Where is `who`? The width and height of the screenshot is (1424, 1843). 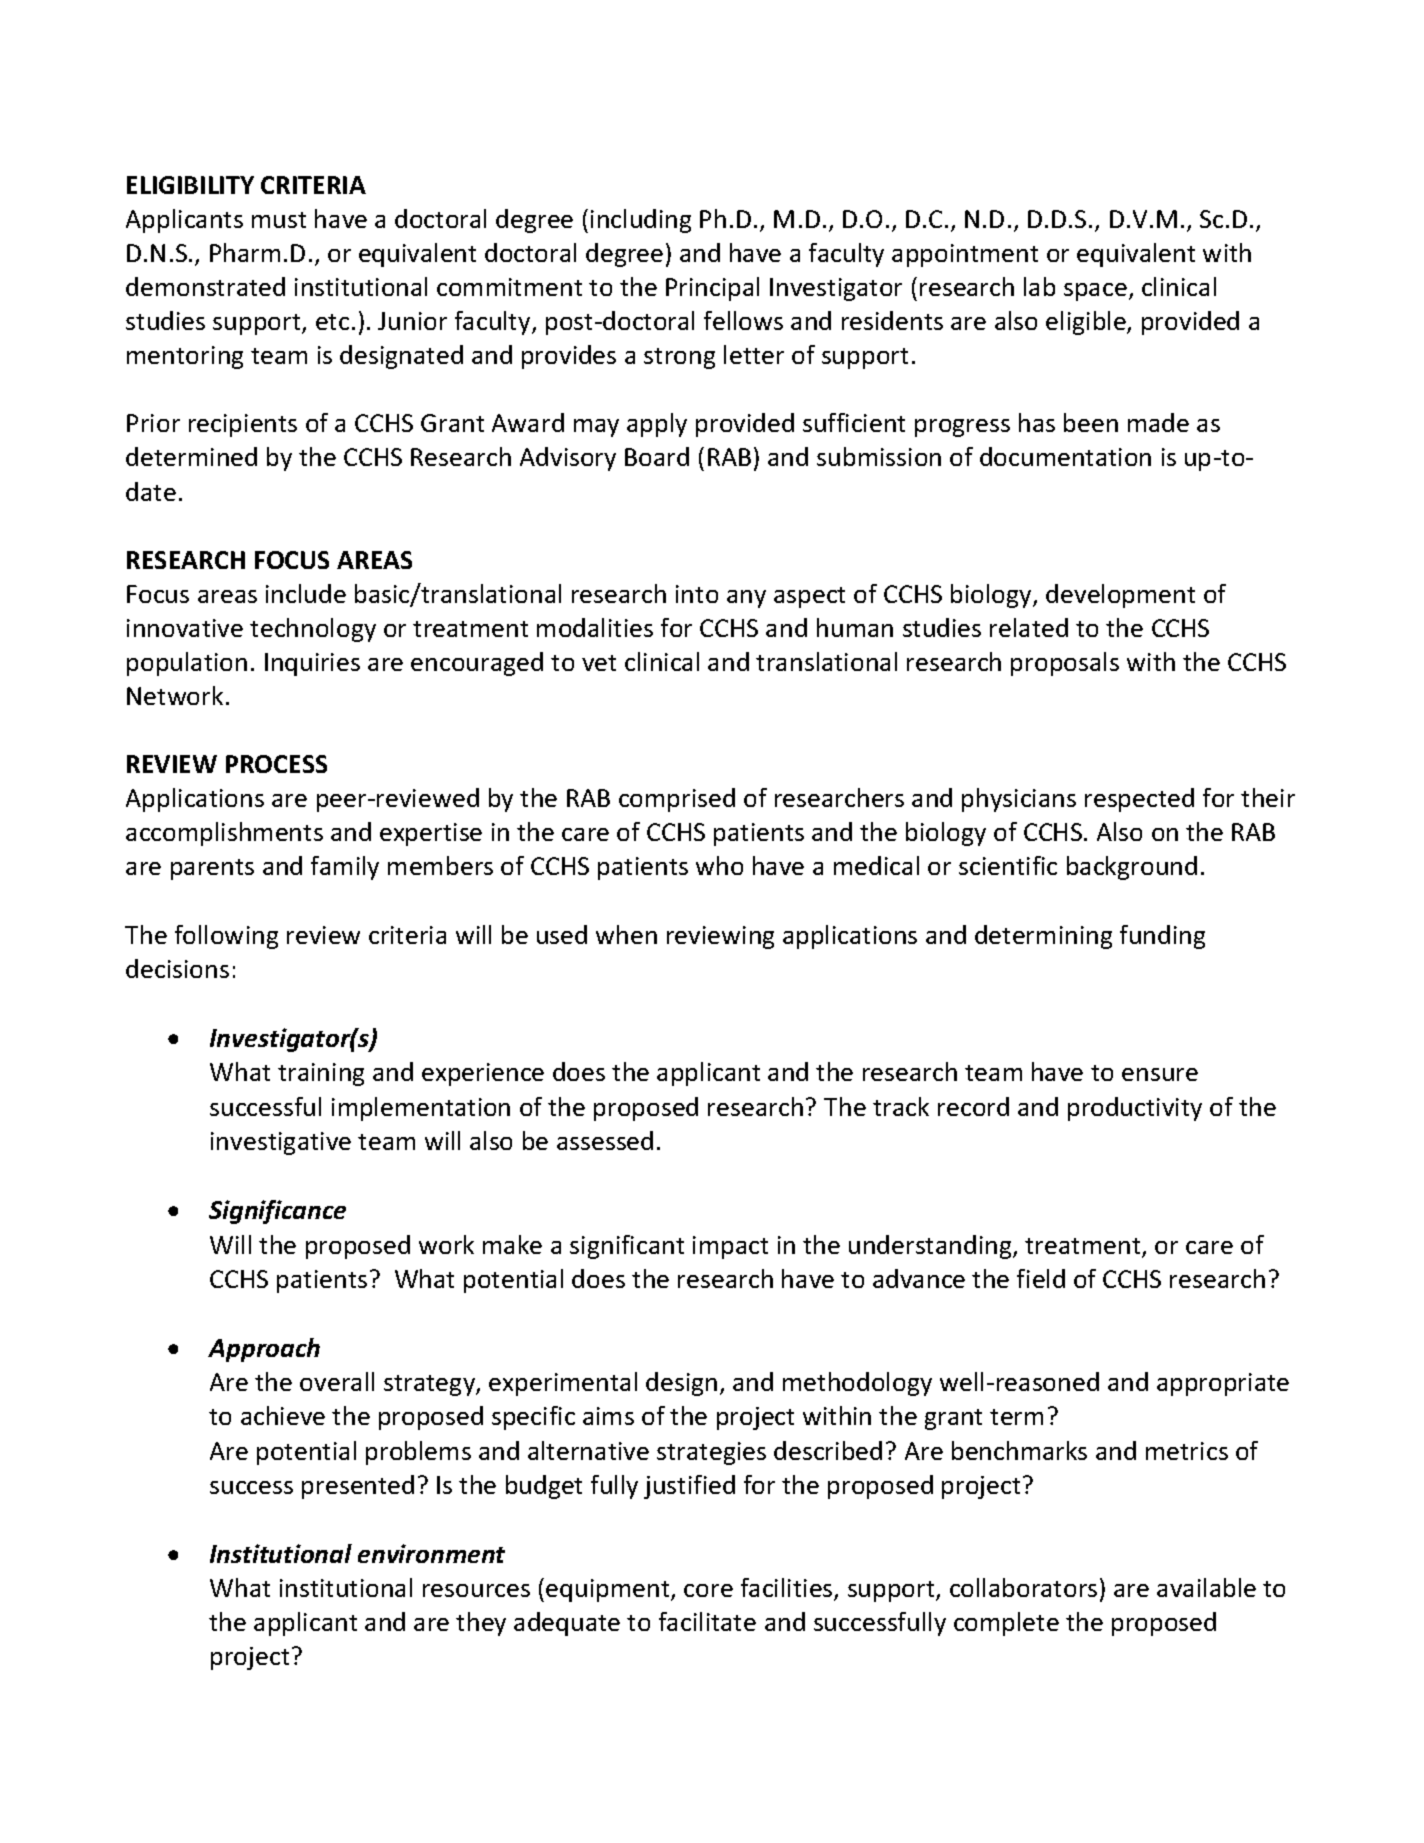
who is located at coordinates (719, 865).
